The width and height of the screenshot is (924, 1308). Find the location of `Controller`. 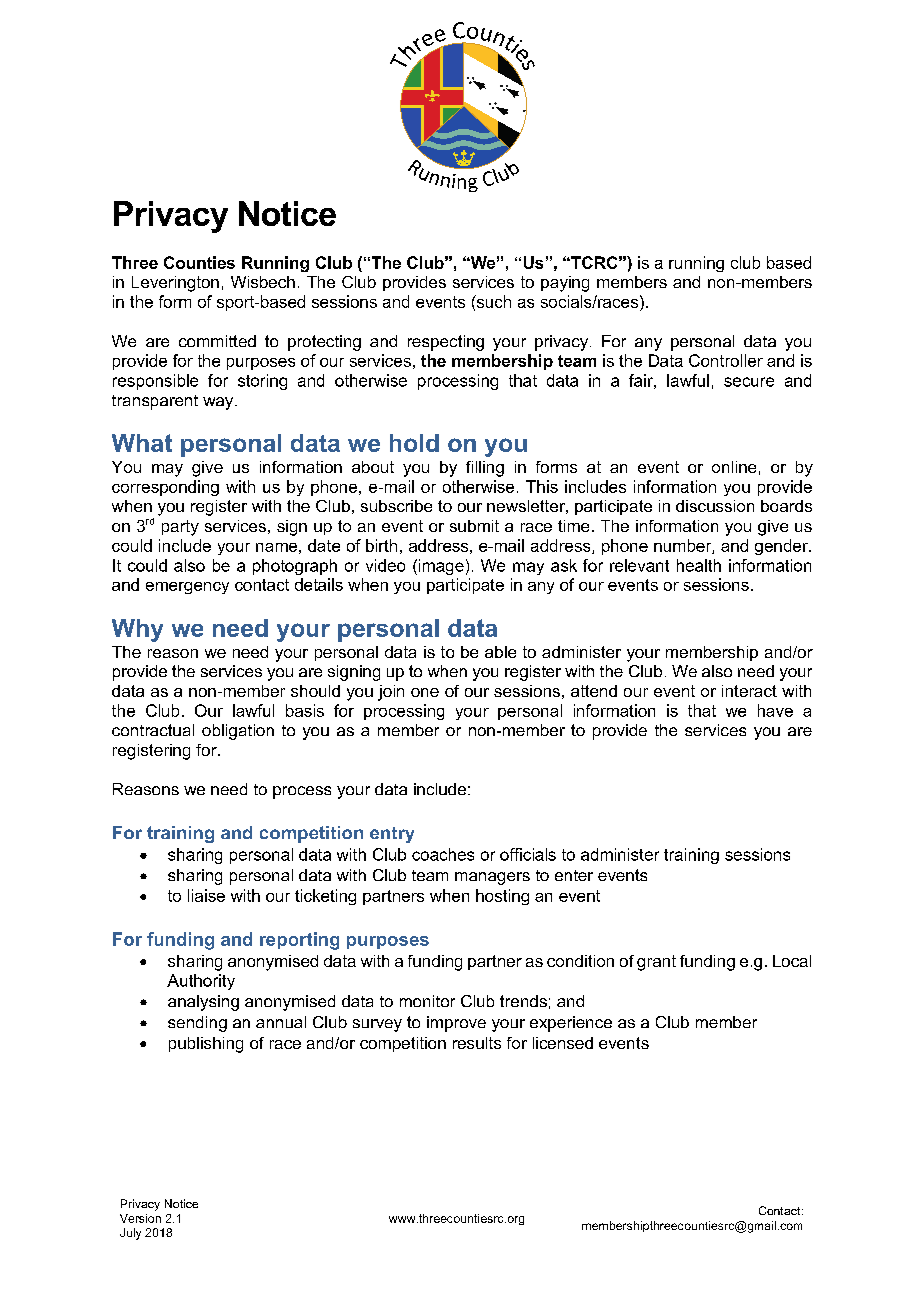

Controller is located at coordinates (726, 360).
